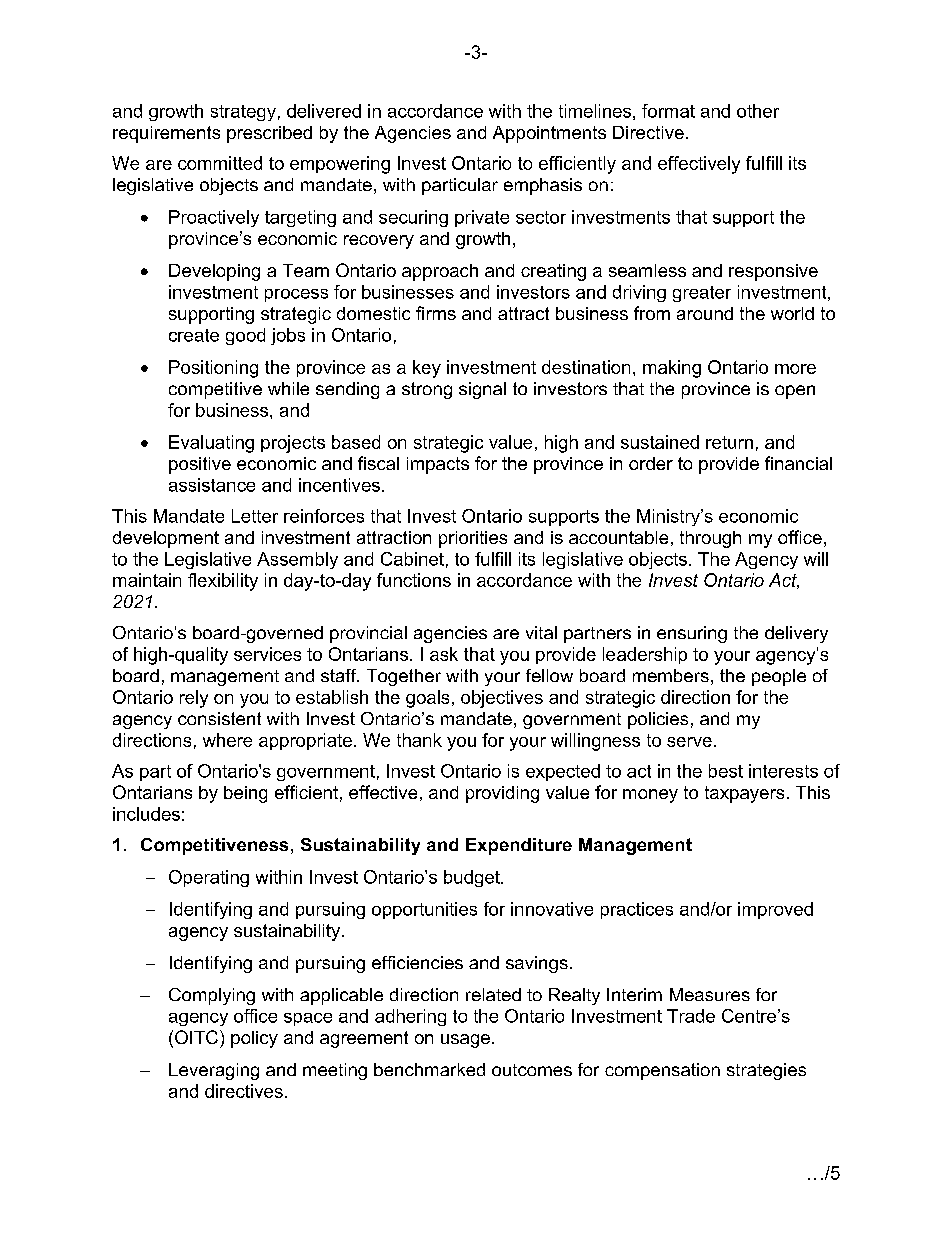 This document has width=952, height=1233. I want to click on Operating, so click(209, 878).
